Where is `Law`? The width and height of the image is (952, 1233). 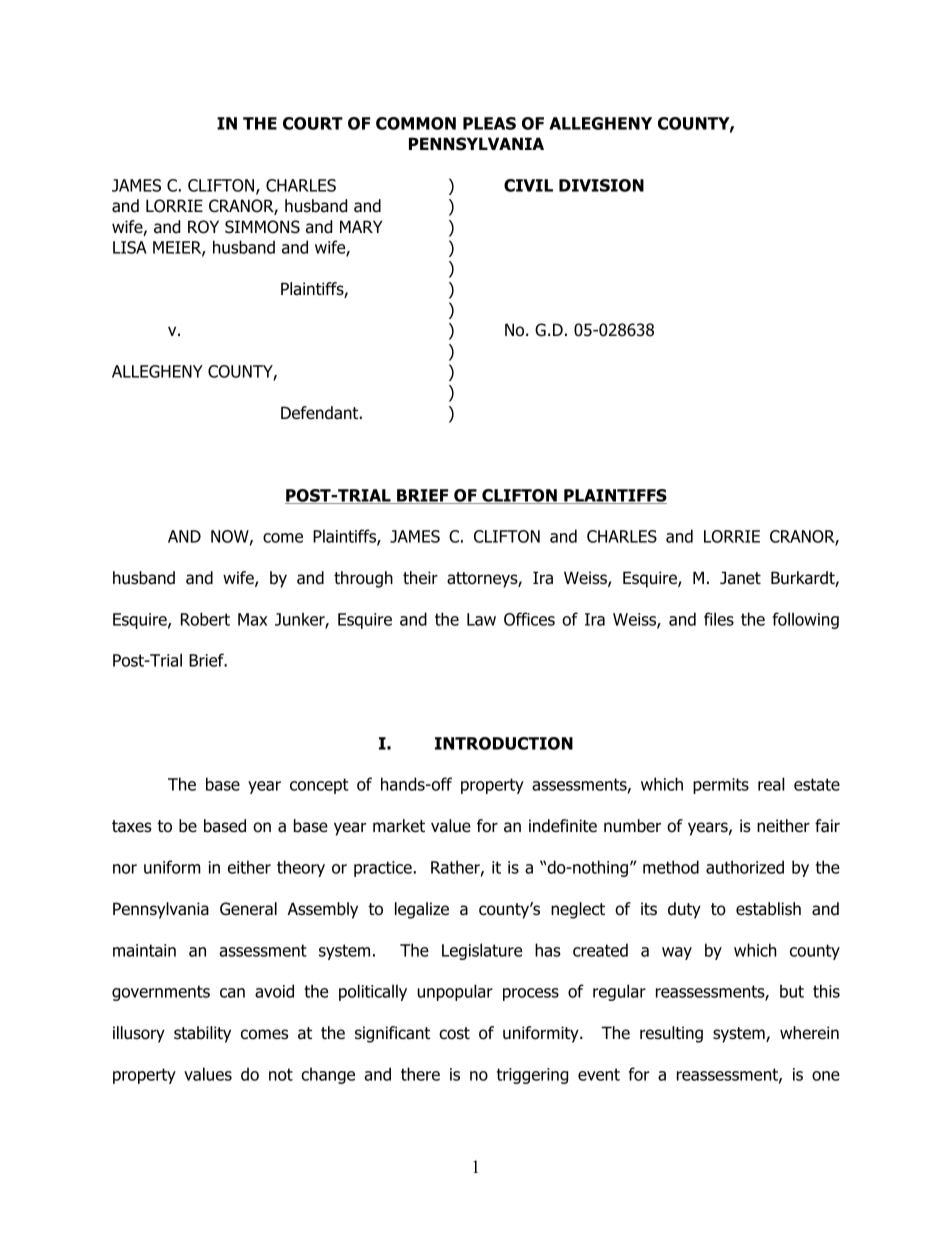
Law is located at coordinates (481, 619).
